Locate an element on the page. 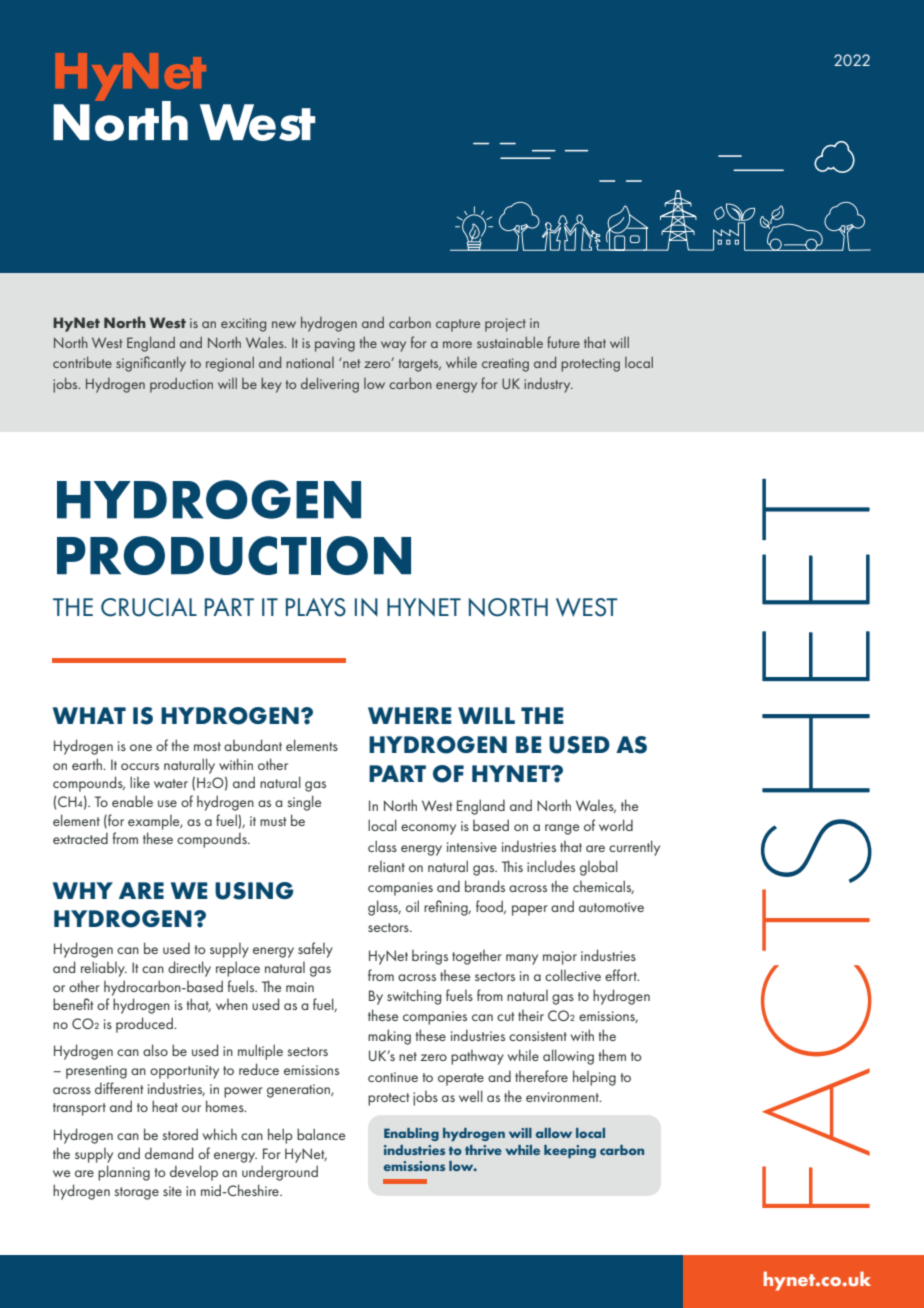  range is located at coordinates (562, 829).
